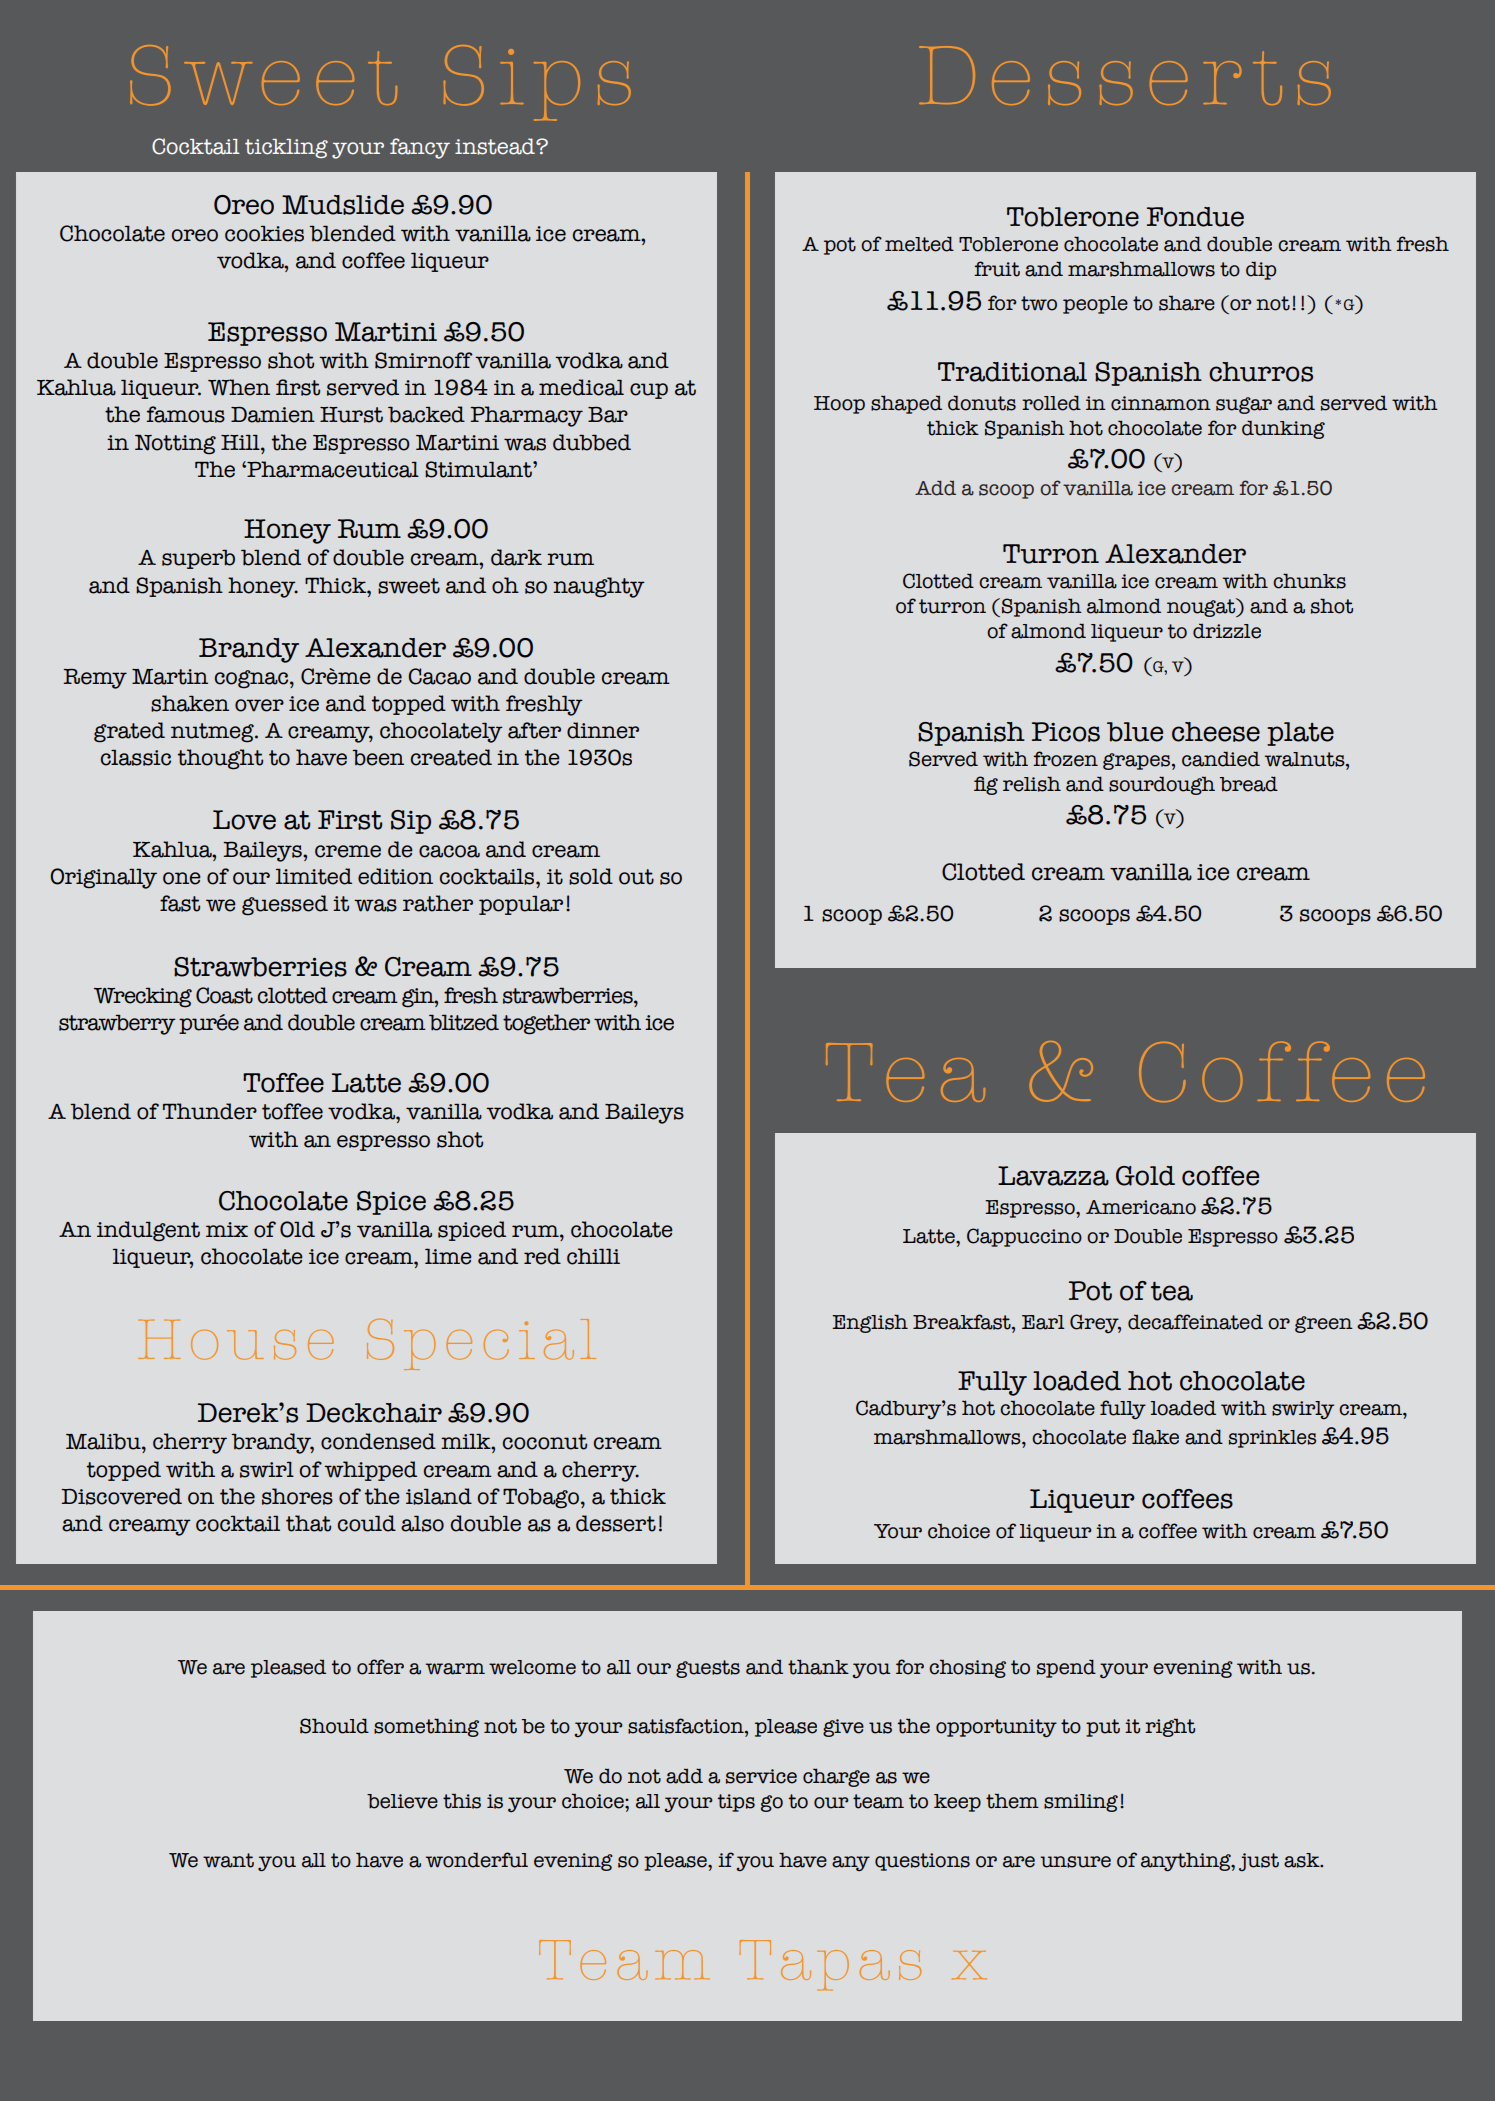 Image resolution: width=1495 pixels, height=2101 pixels. I want to click on out, so click(636, 877).
